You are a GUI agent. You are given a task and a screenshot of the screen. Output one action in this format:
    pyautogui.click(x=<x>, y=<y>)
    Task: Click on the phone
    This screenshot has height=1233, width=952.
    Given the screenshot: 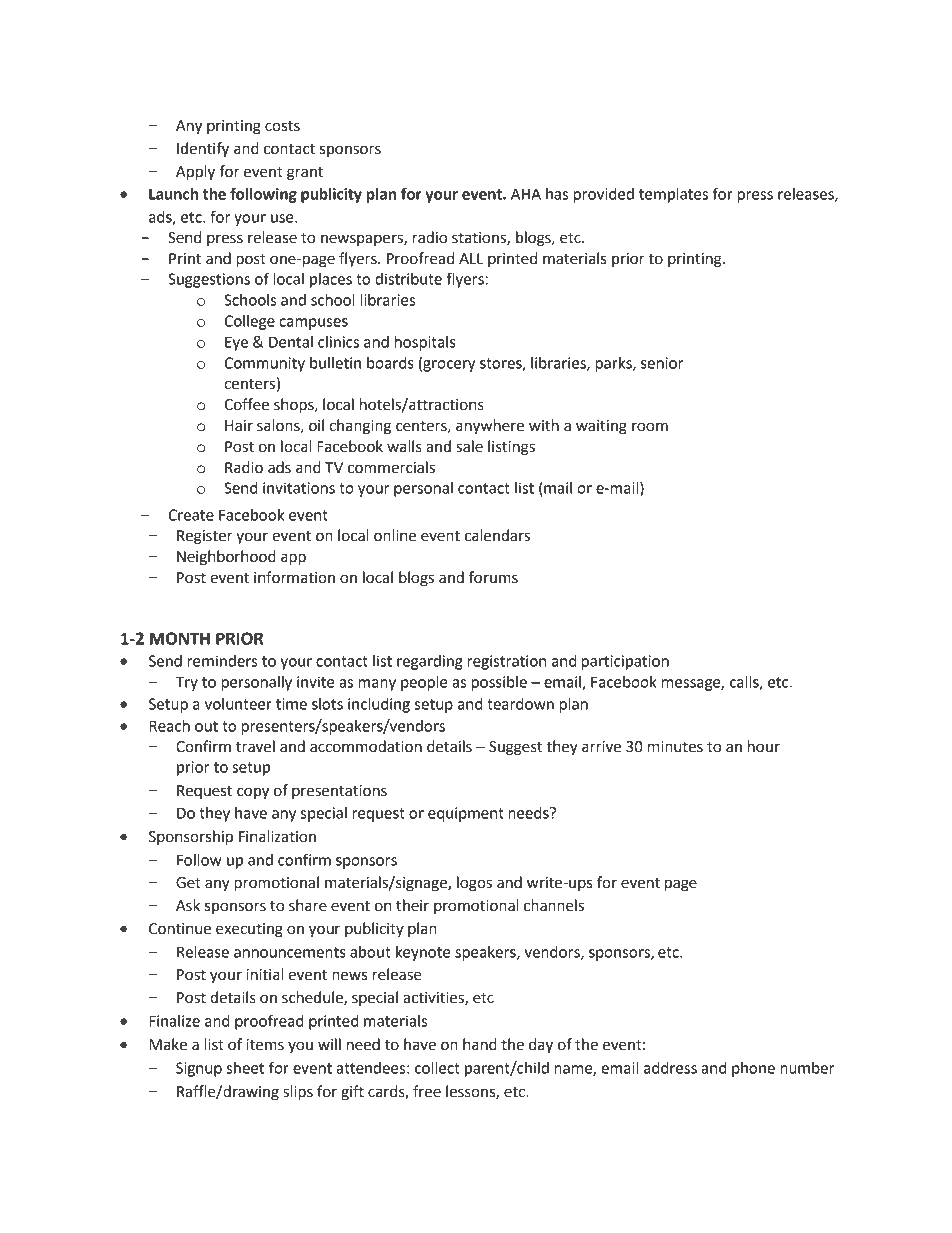 What is the action you would take?
    pyautogui.click(x=753, y=1069)
